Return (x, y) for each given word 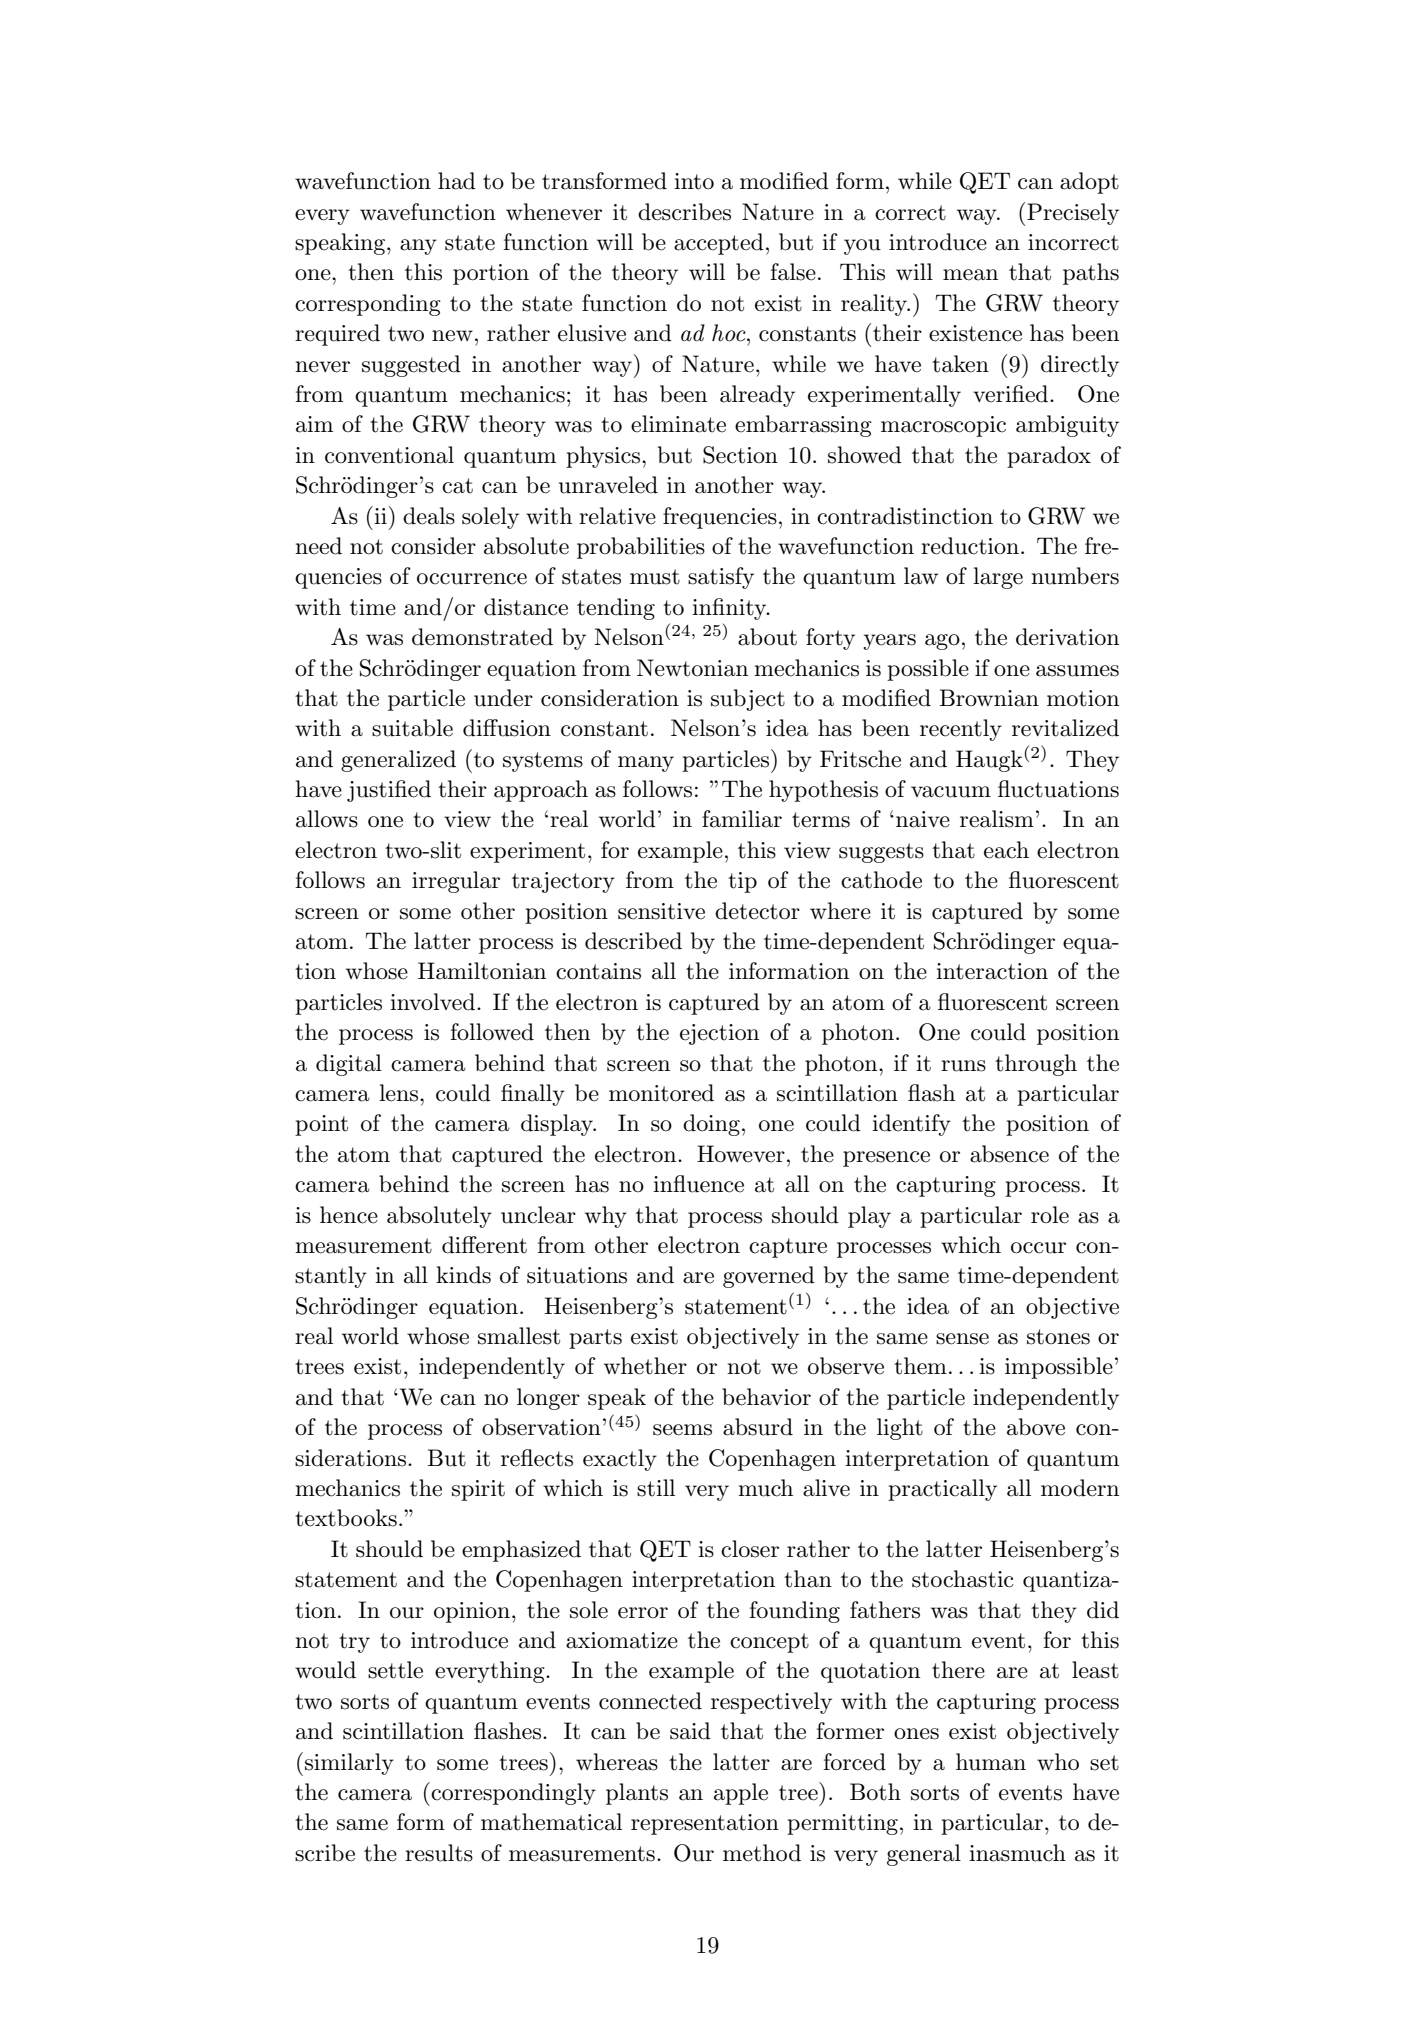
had (457, 181)
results (439, 1853)
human (991, 1762)
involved (432, 1002)
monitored (661, 1093)
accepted (719, 244)
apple (741, 1794)
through (1036, 1065)
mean (970, 275)
